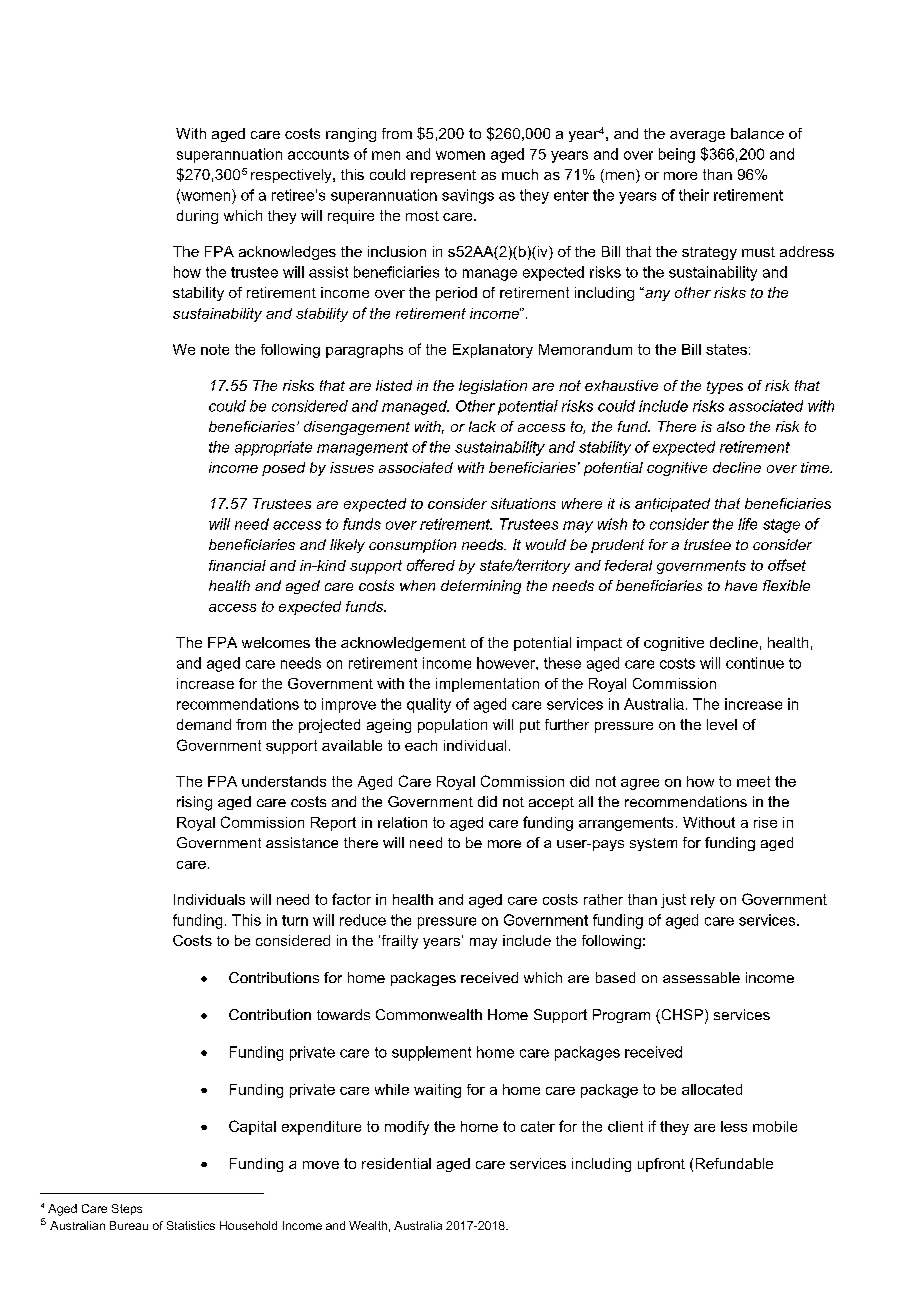 This page has height=1309, width=924. What do you see at coordinates (482, 426) in the page?
I see `lack` at bounding box center [482, 426].
